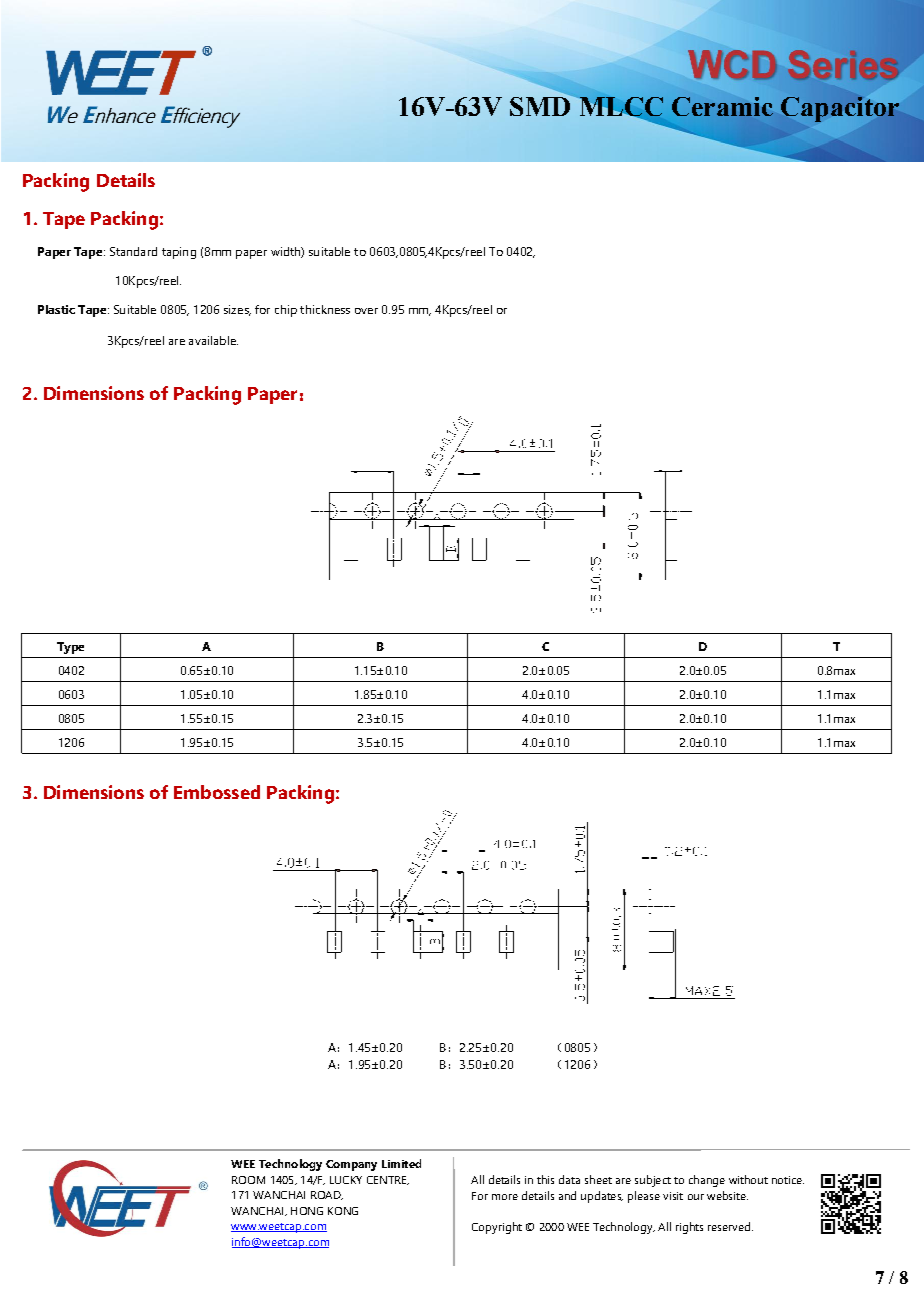 Image resolution: width=924 pixels, height=1310 pixels. I want to click on SMD, so click(541, 105).
